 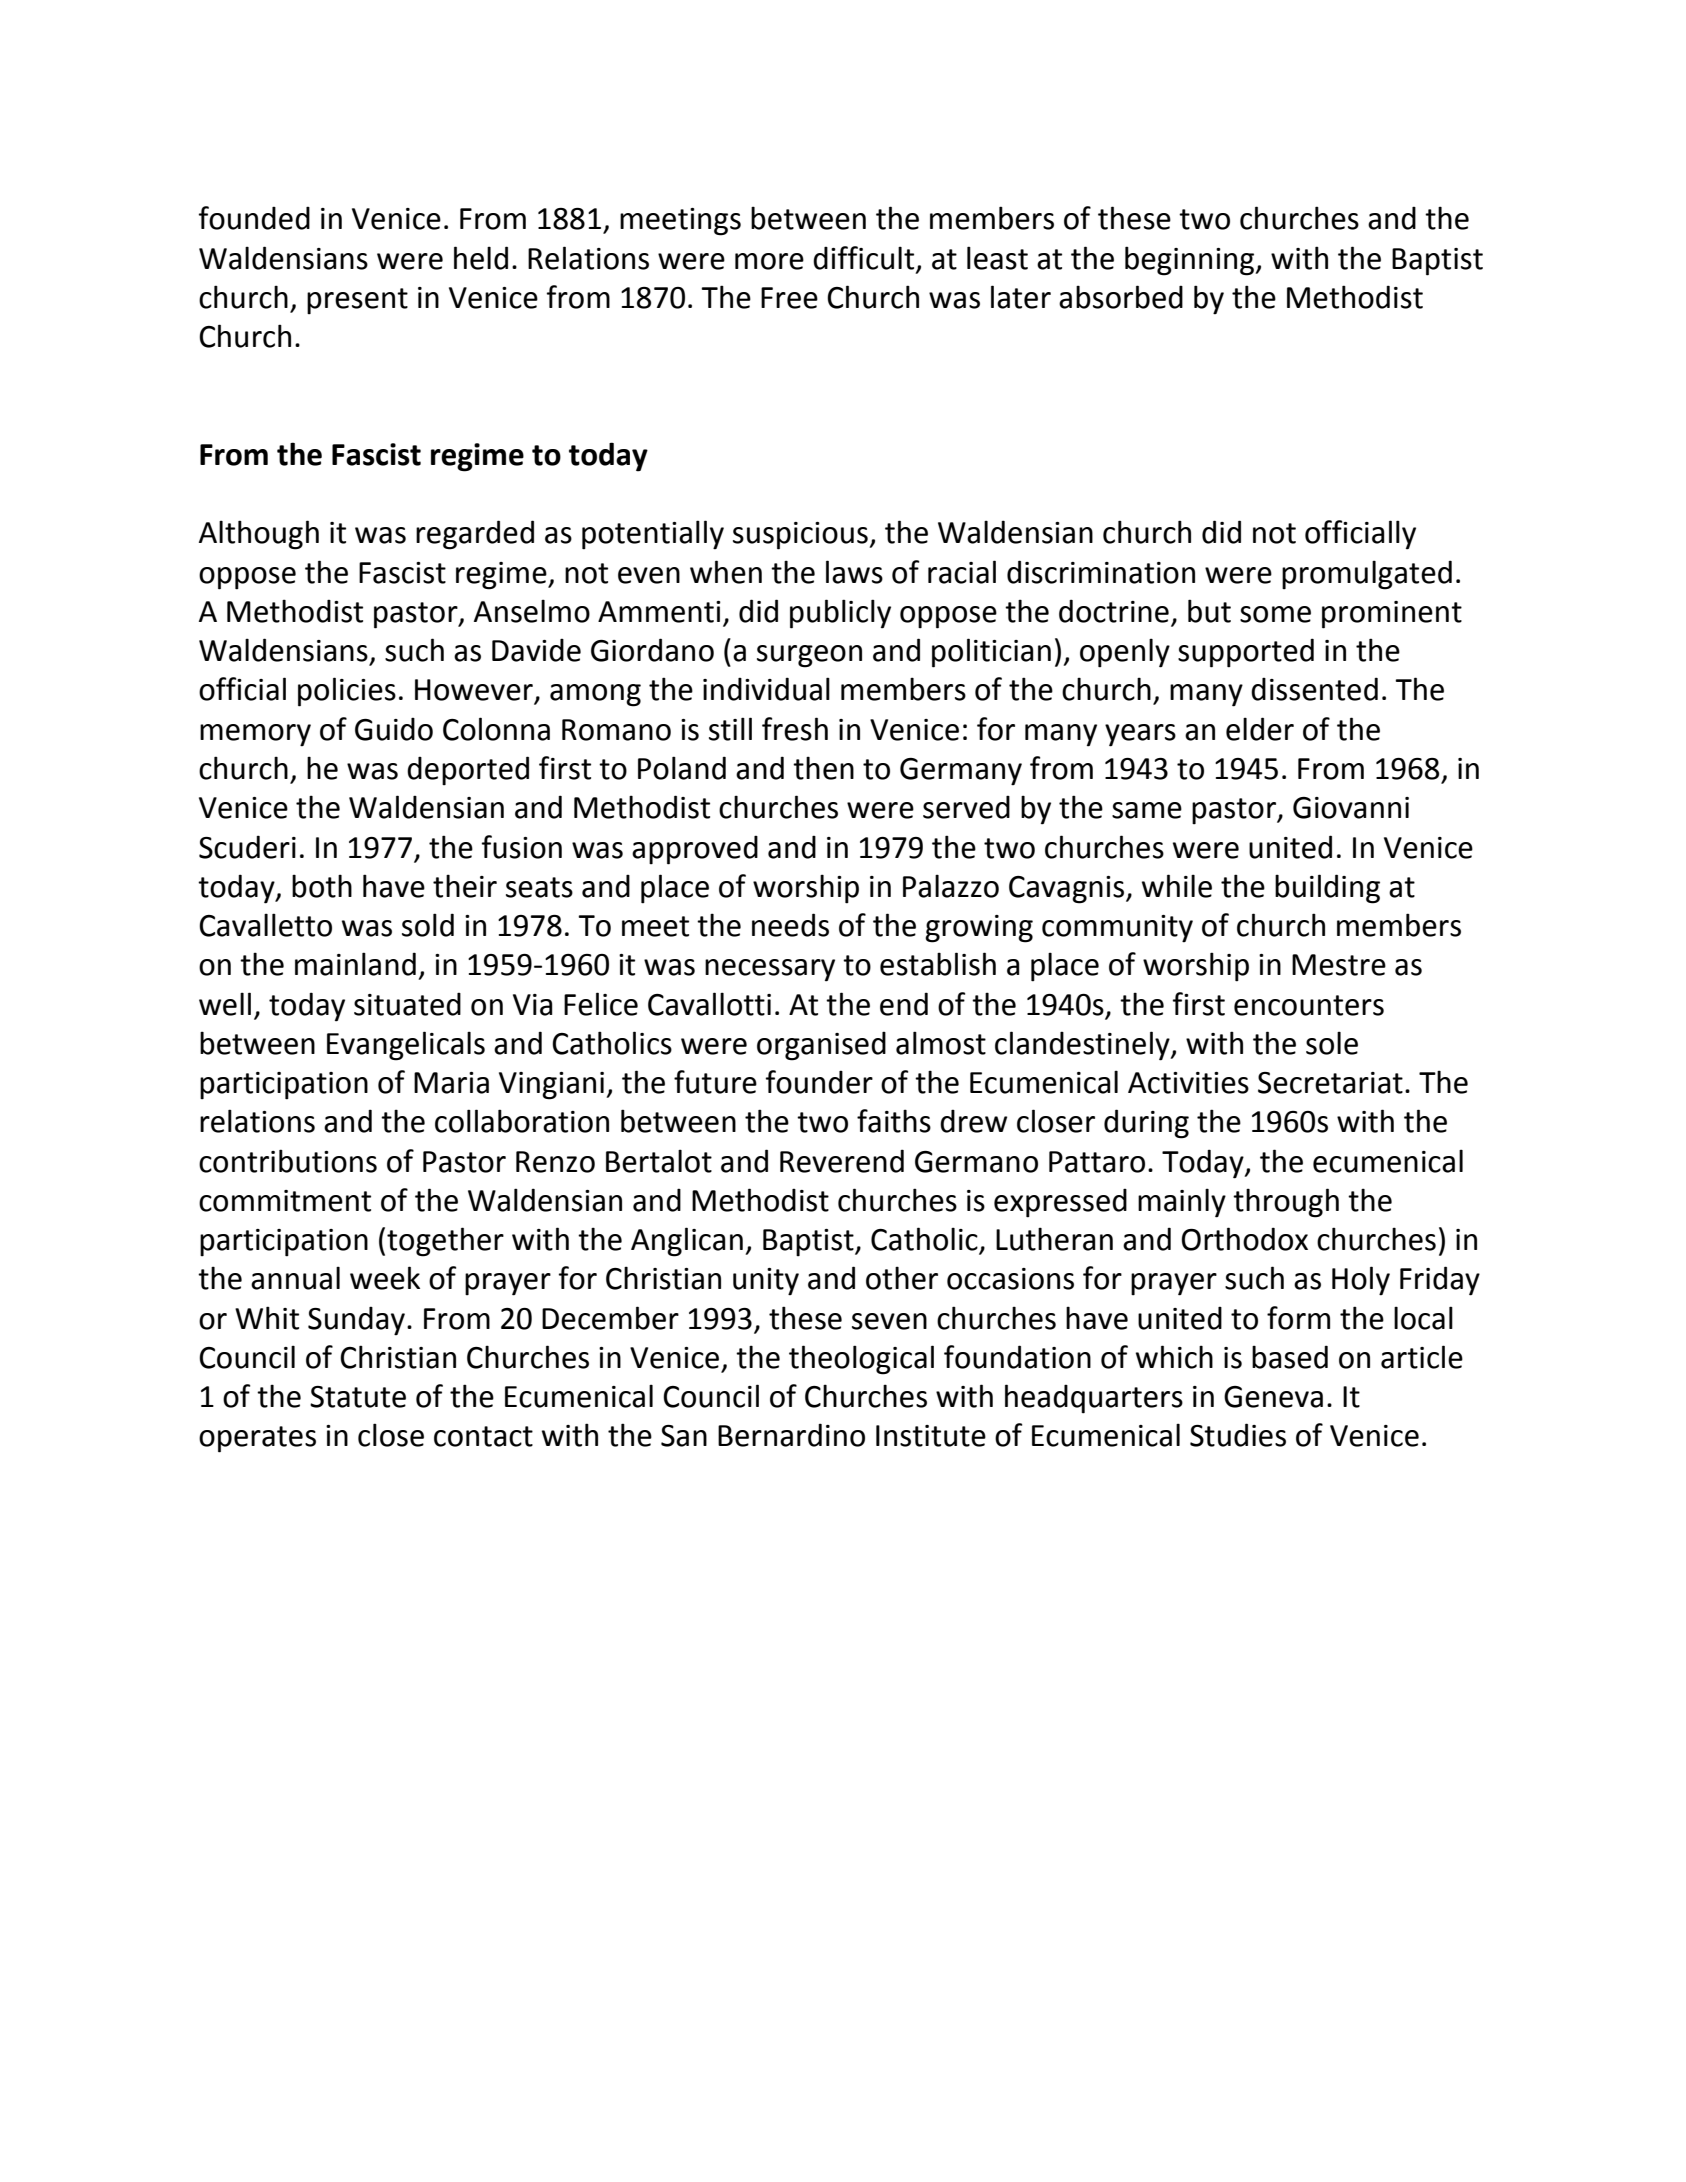 I want to click on suspicious, so click(x=801, y=536).
